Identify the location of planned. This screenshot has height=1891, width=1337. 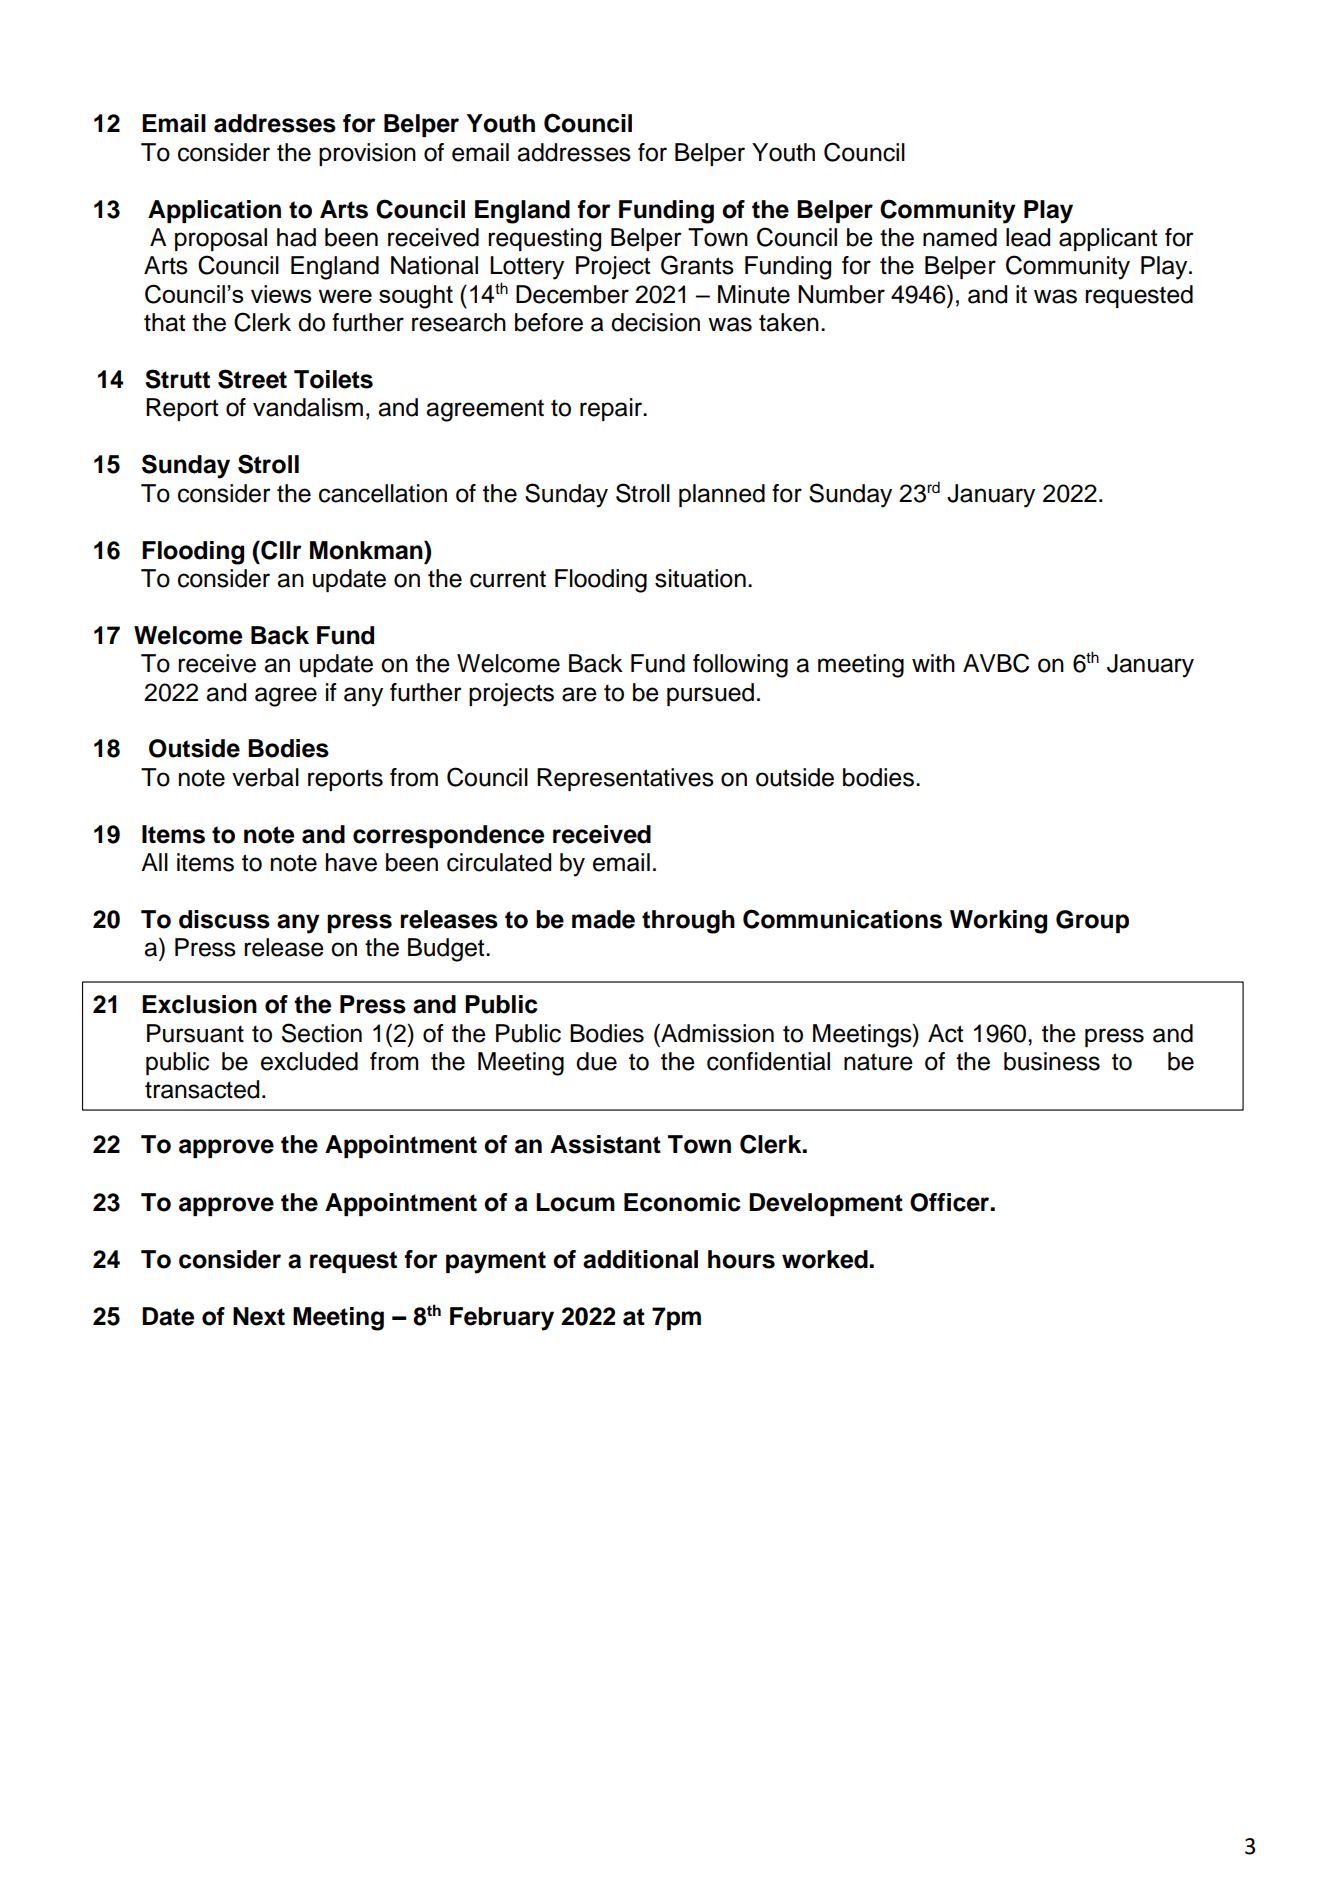
(722, 495).
